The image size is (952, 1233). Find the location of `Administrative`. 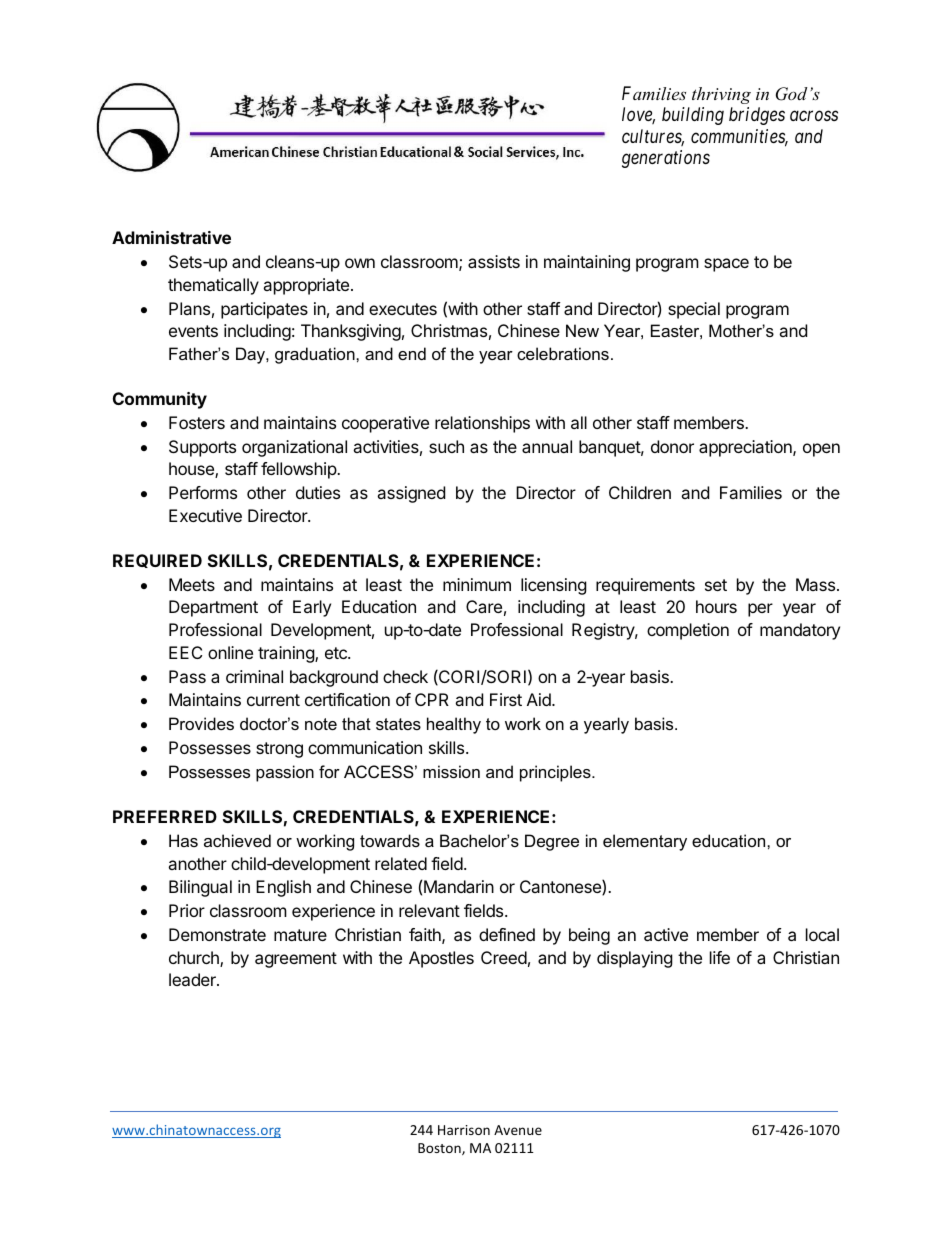

Administrative is located at coordinates (171, 237).
